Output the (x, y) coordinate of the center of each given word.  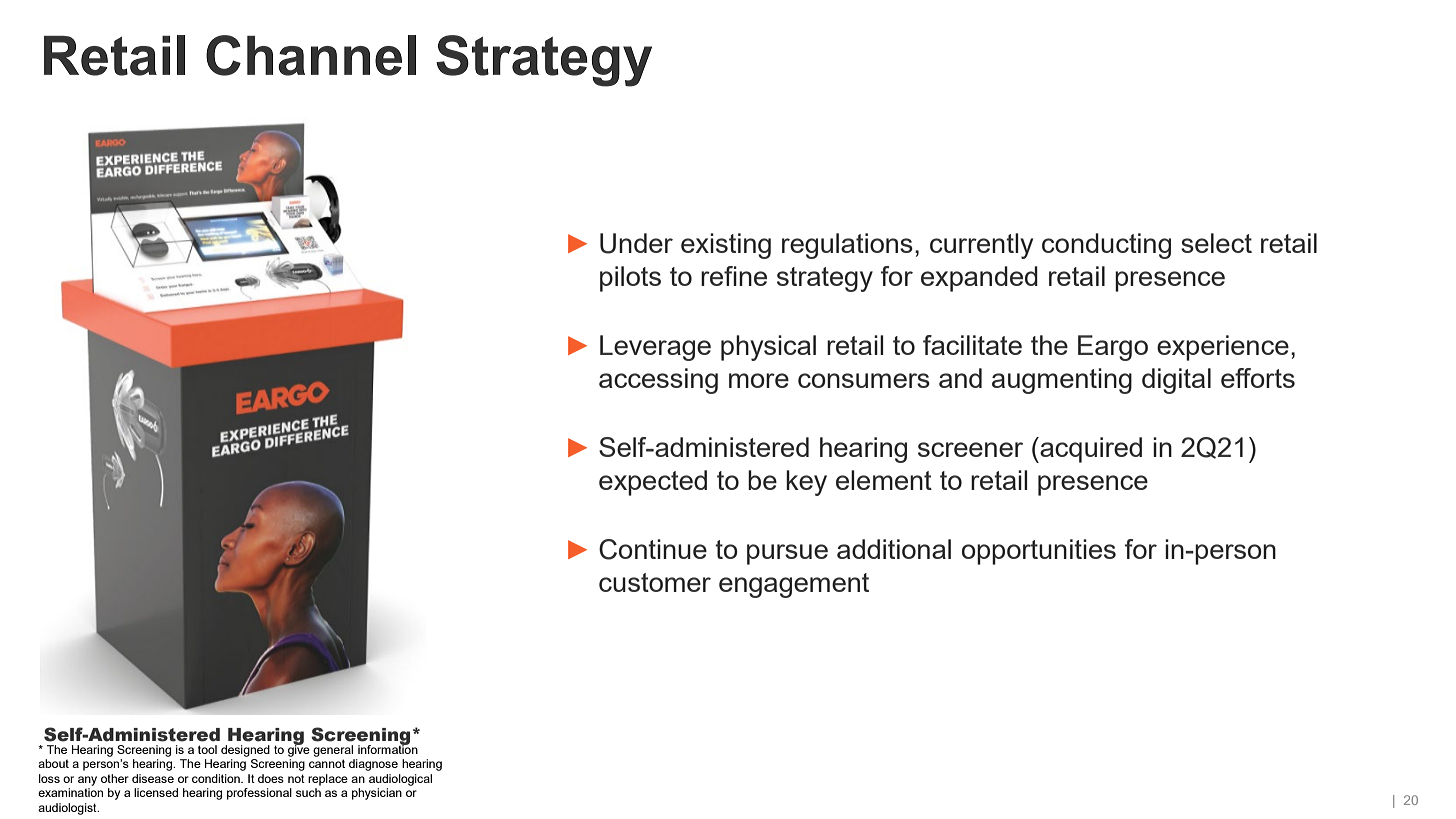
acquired (1090, 450)
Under (636, 243)
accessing (658, 381)
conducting (1106, 246)
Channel (311, 55)
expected (653, 483)
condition (217, 778)
